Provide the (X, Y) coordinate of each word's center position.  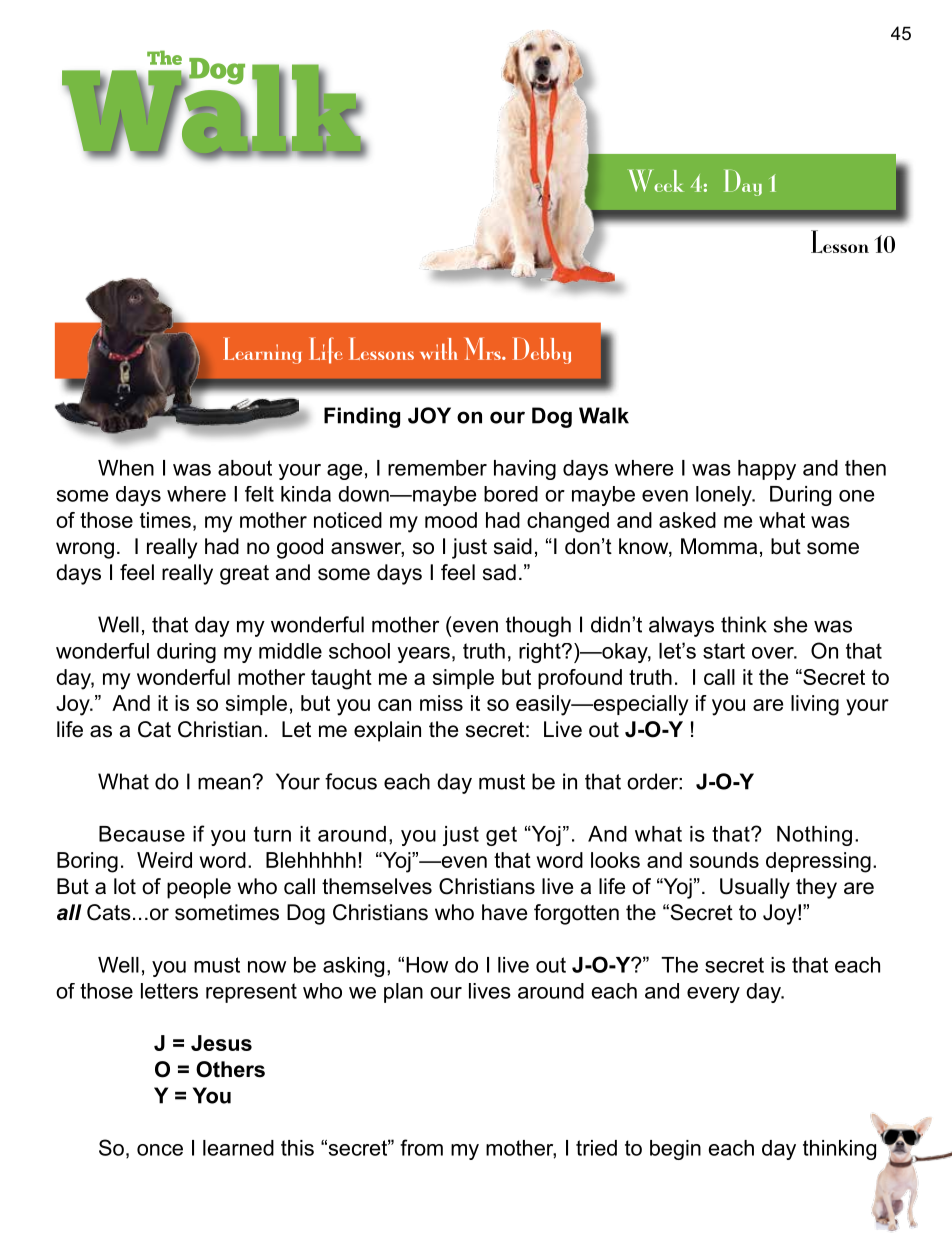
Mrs (483, 348)
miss (441, 703)
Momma (719, 546)
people (199, 888)
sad (499, 572)
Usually (755, 888)
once (160, 1150)
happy (767, 470)
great (244, 575)
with (439, 349)
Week (656, 180)
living (815, 705)
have (504, 912)
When (126, 468)
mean (225, 783)
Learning (262, 350)
